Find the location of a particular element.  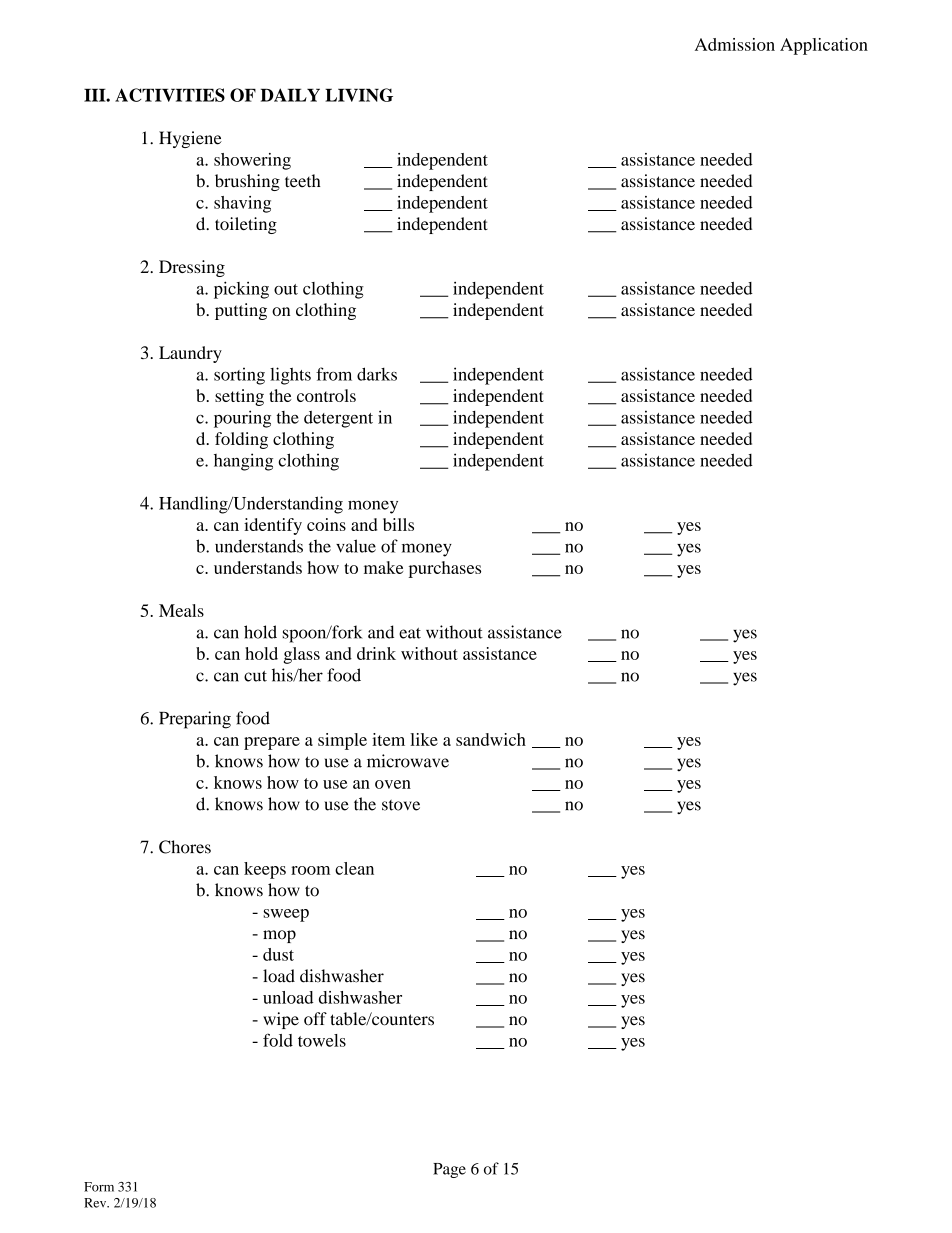

Admission is located at coordinates (735, 44).
